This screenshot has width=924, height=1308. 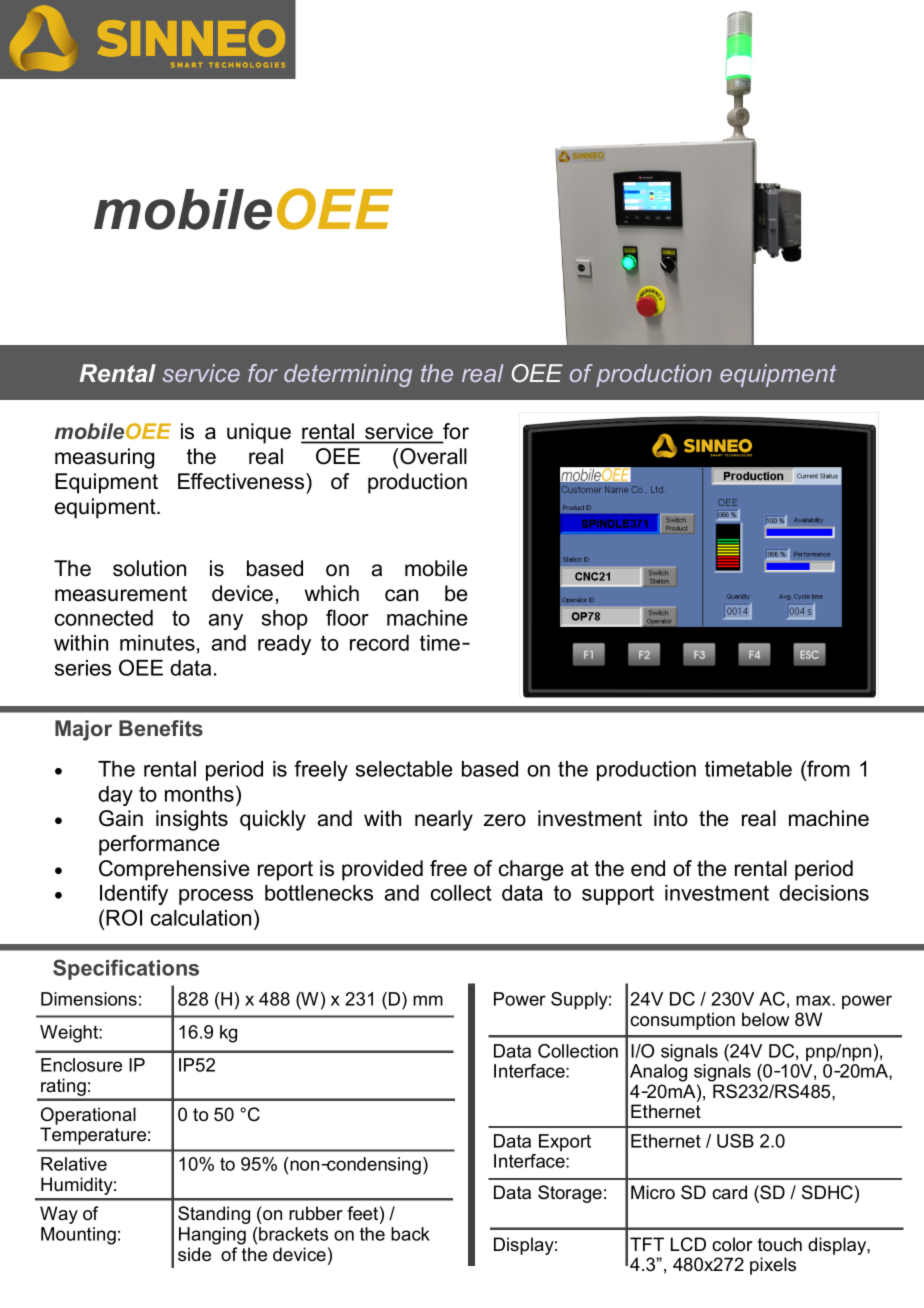 I want to click on can, so click(x=401, y=595).
